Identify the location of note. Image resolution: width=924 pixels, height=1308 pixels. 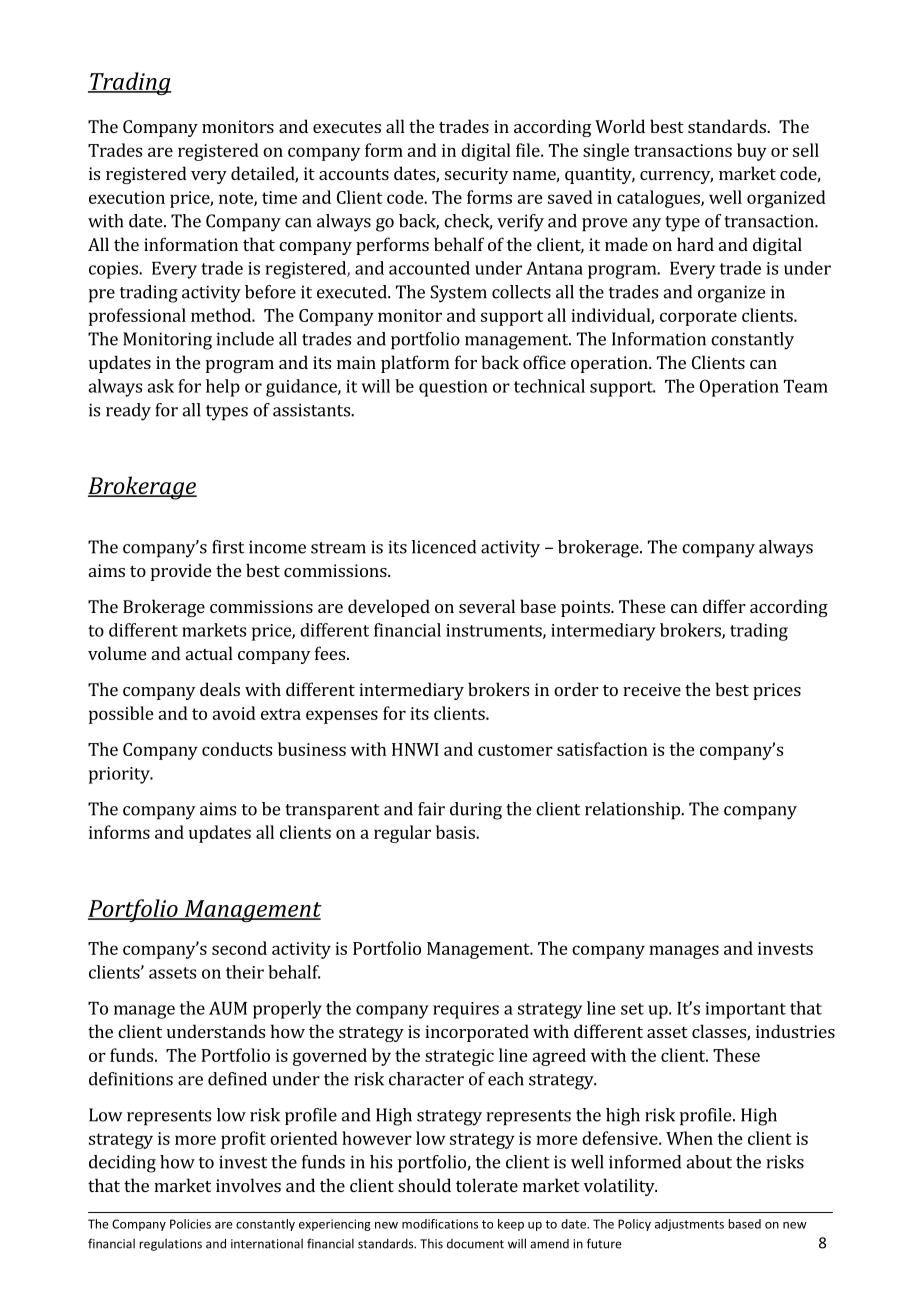
(237, 199).
